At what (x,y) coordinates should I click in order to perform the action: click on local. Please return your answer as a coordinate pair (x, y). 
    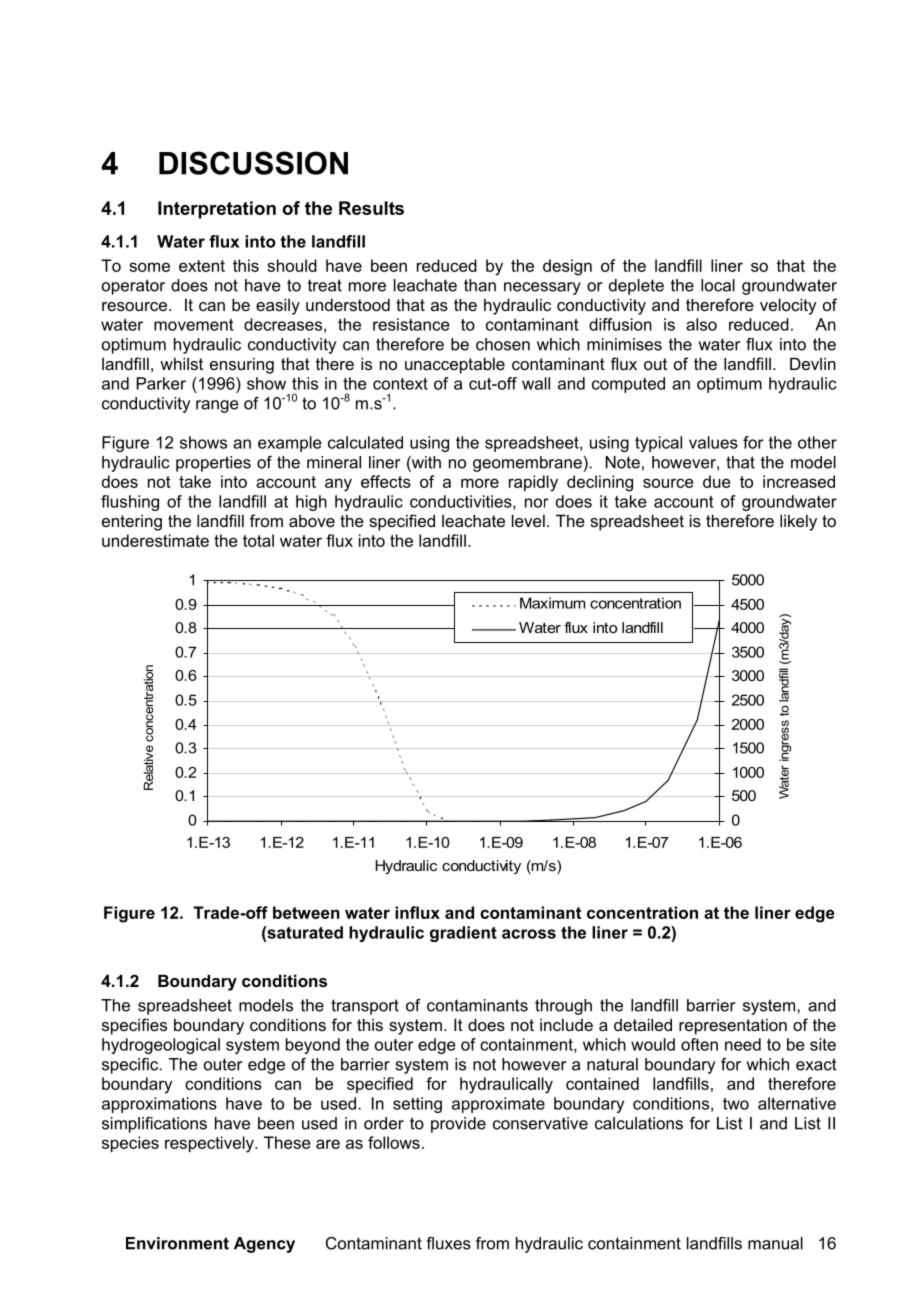
    Looking at the image, I should click on (718, 285).
